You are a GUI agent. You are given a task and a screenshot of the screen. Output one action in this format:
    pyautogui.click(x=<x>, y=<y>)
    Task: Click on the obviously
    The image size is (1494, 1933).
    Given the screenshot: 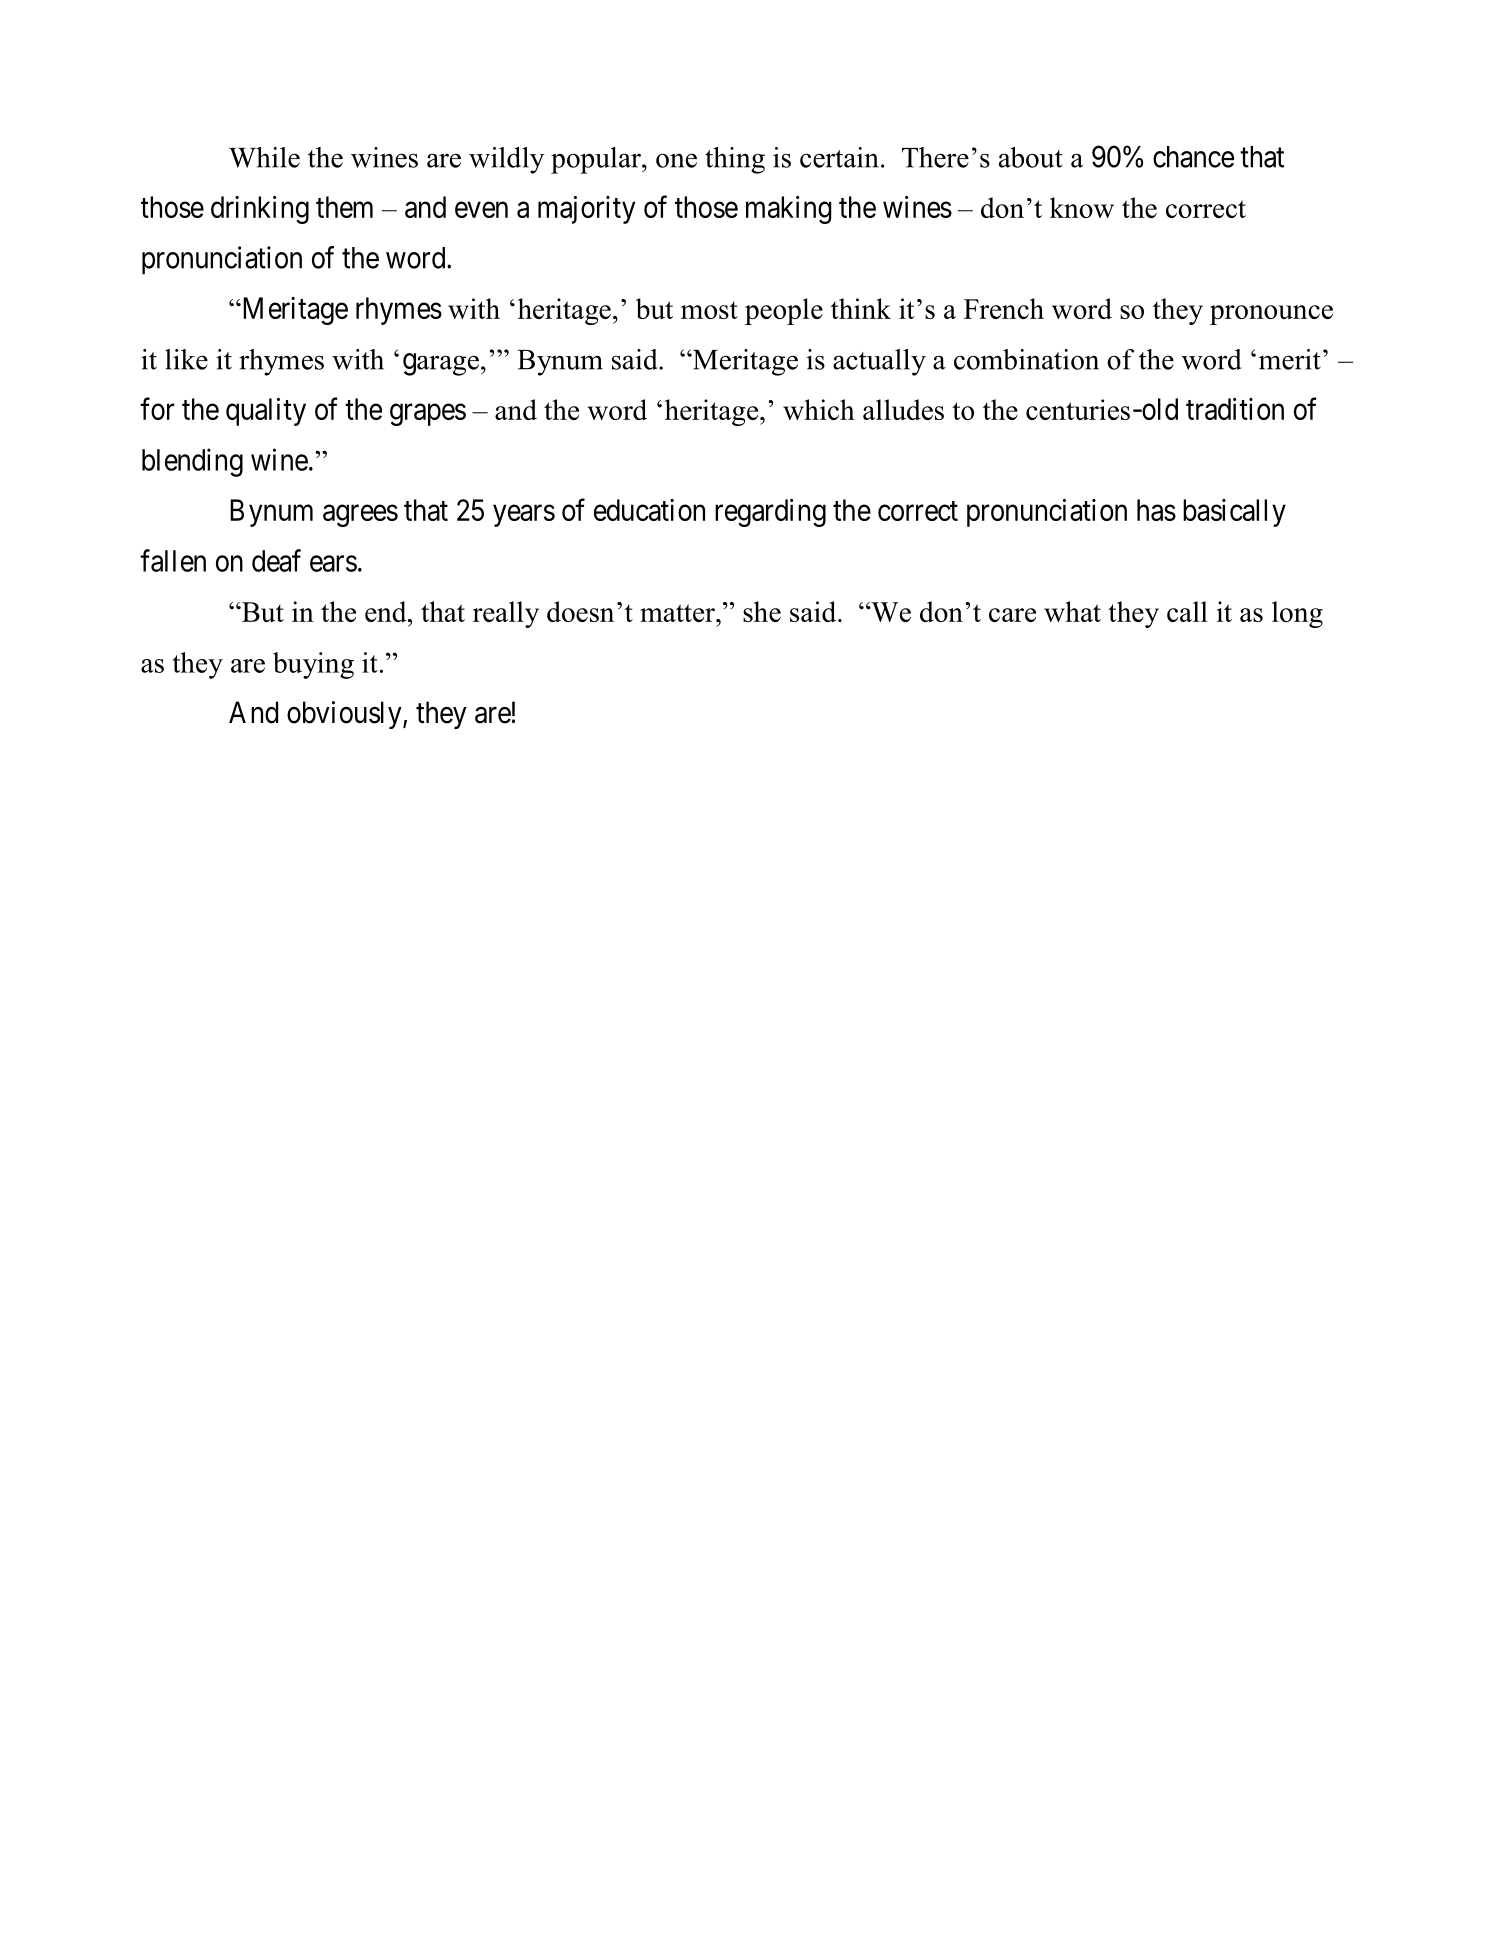 What is the action you would take?
    pyautogui.click(x=345, y=715)
